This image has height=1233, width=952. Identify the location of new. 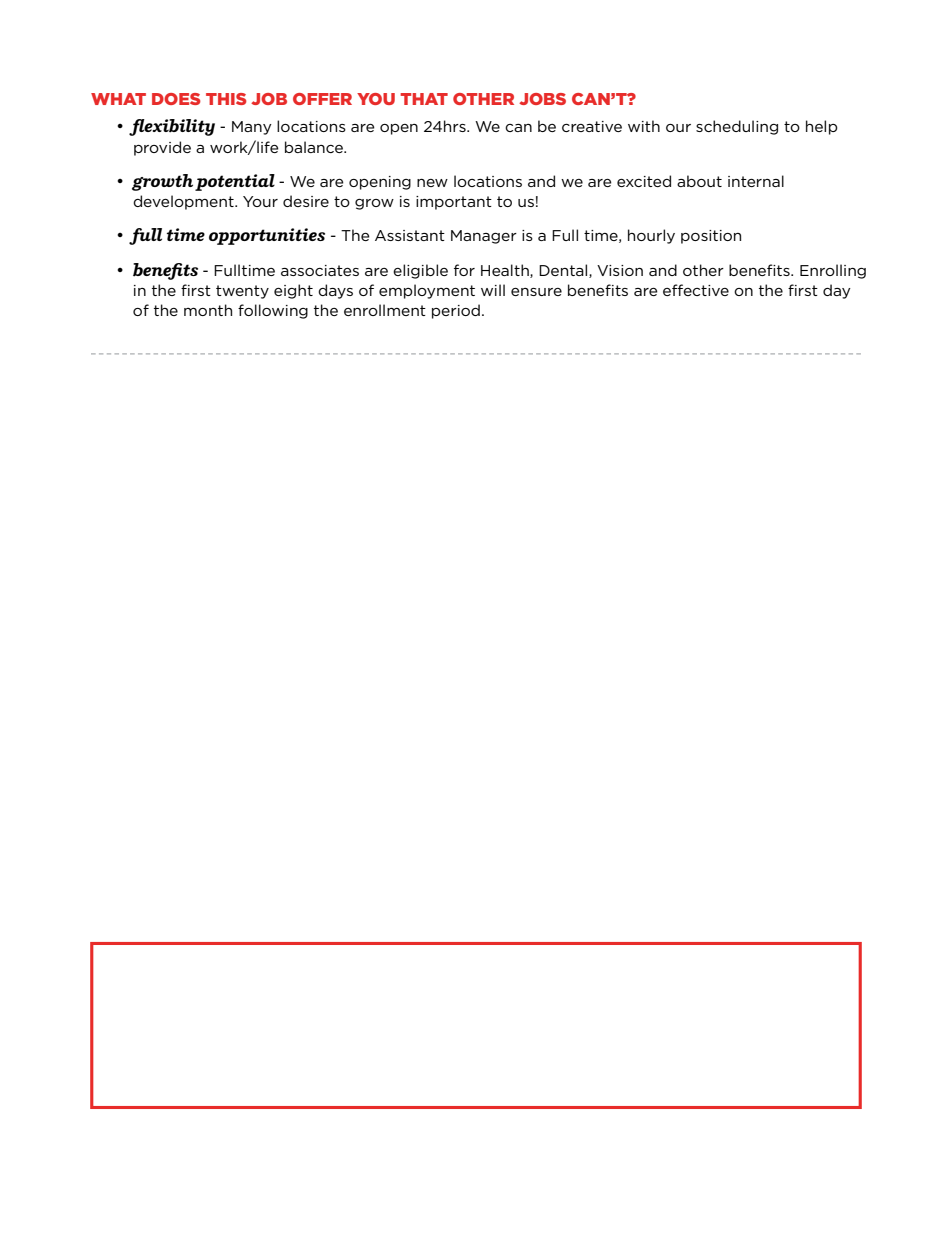
(432, 183).
